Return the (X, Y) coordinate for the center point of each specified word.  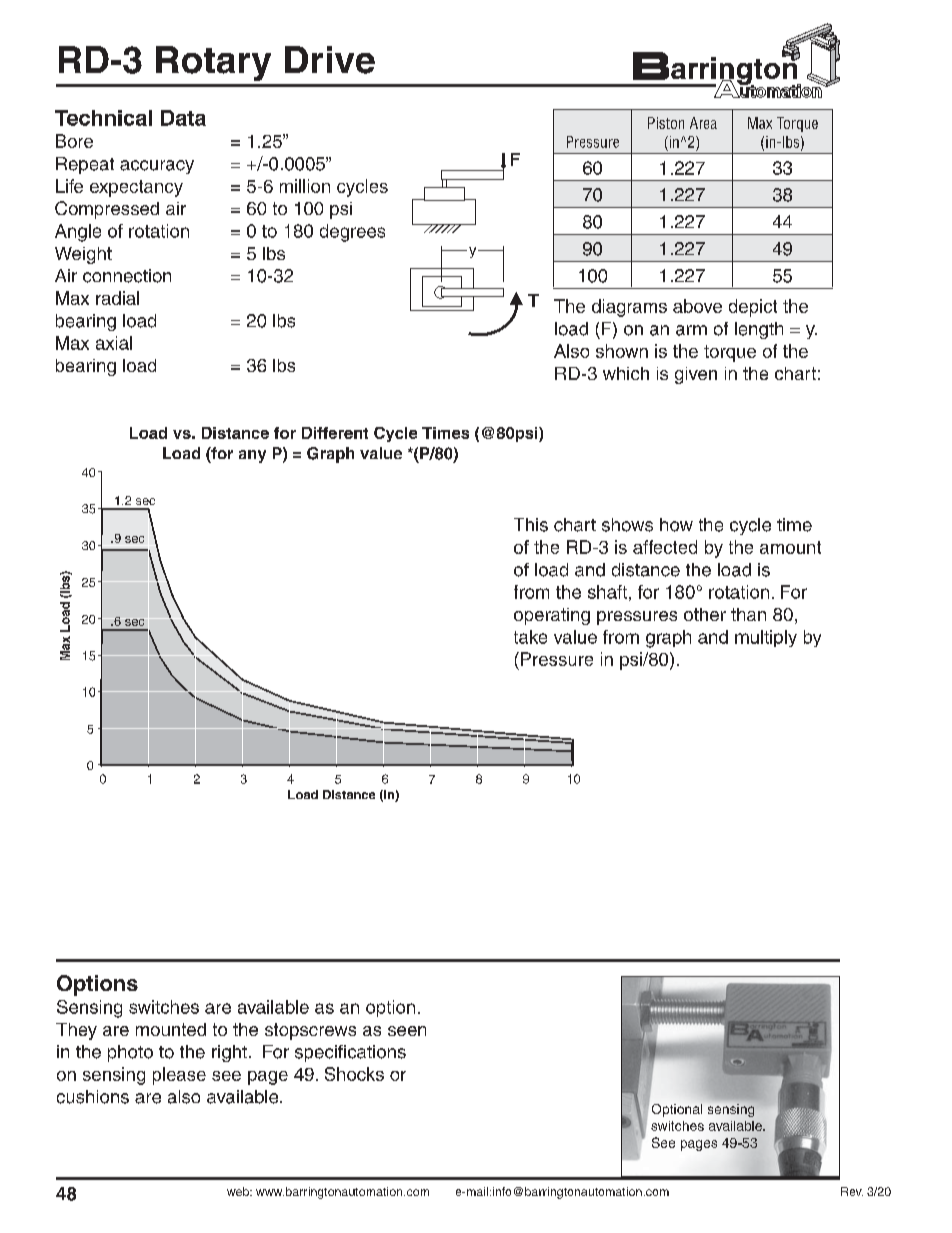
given (696, 375)
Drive (330, 60)
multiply (766, 638)
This (531, 525)
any (252, 456)
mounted (171, 1029)
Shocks (354, 1074)
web (239, 1191)
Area (703, 123)
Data (183, 118)
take (530, 637)
